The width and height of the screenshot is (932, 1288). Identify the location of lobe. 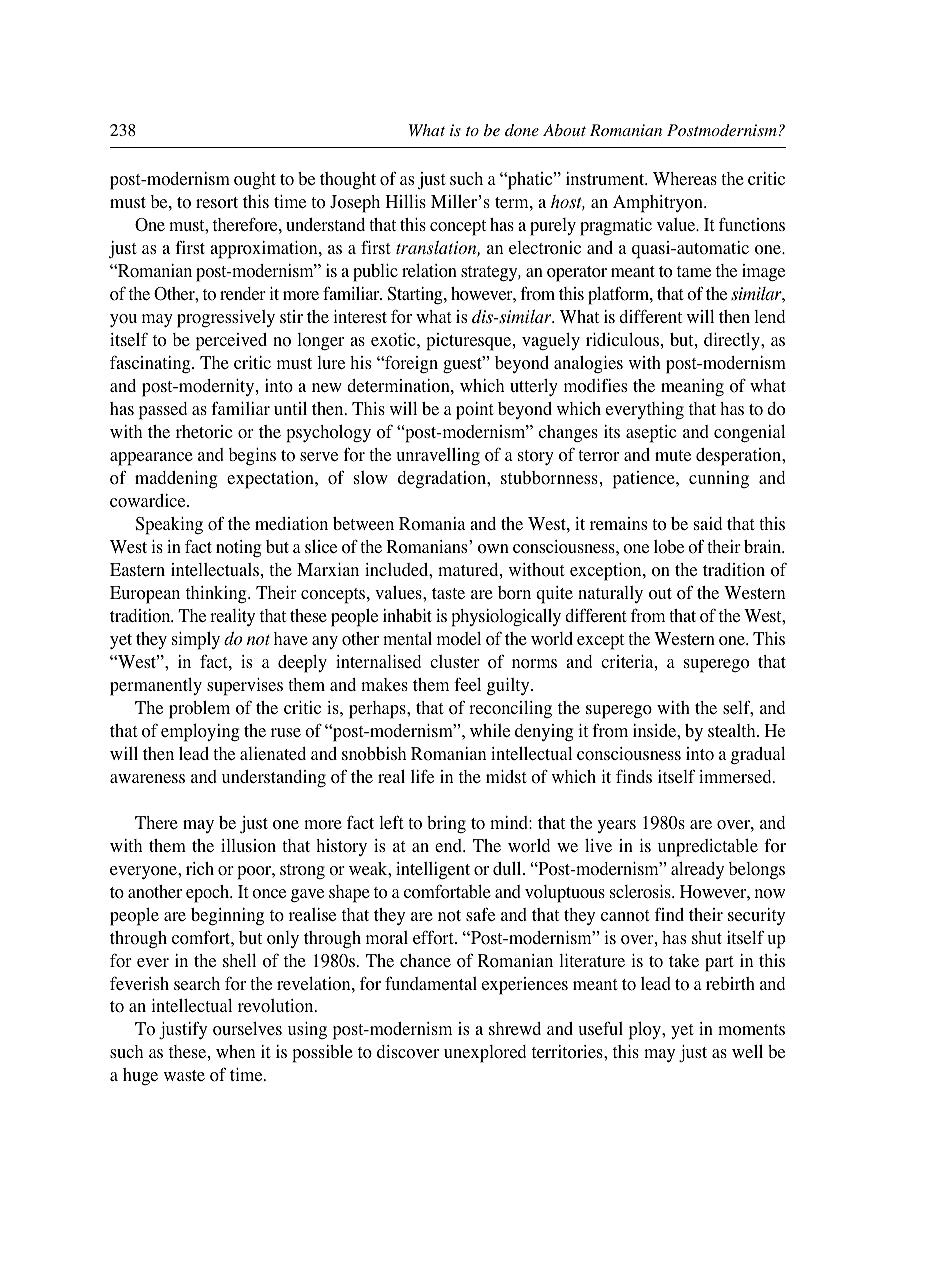
(669, 547).
